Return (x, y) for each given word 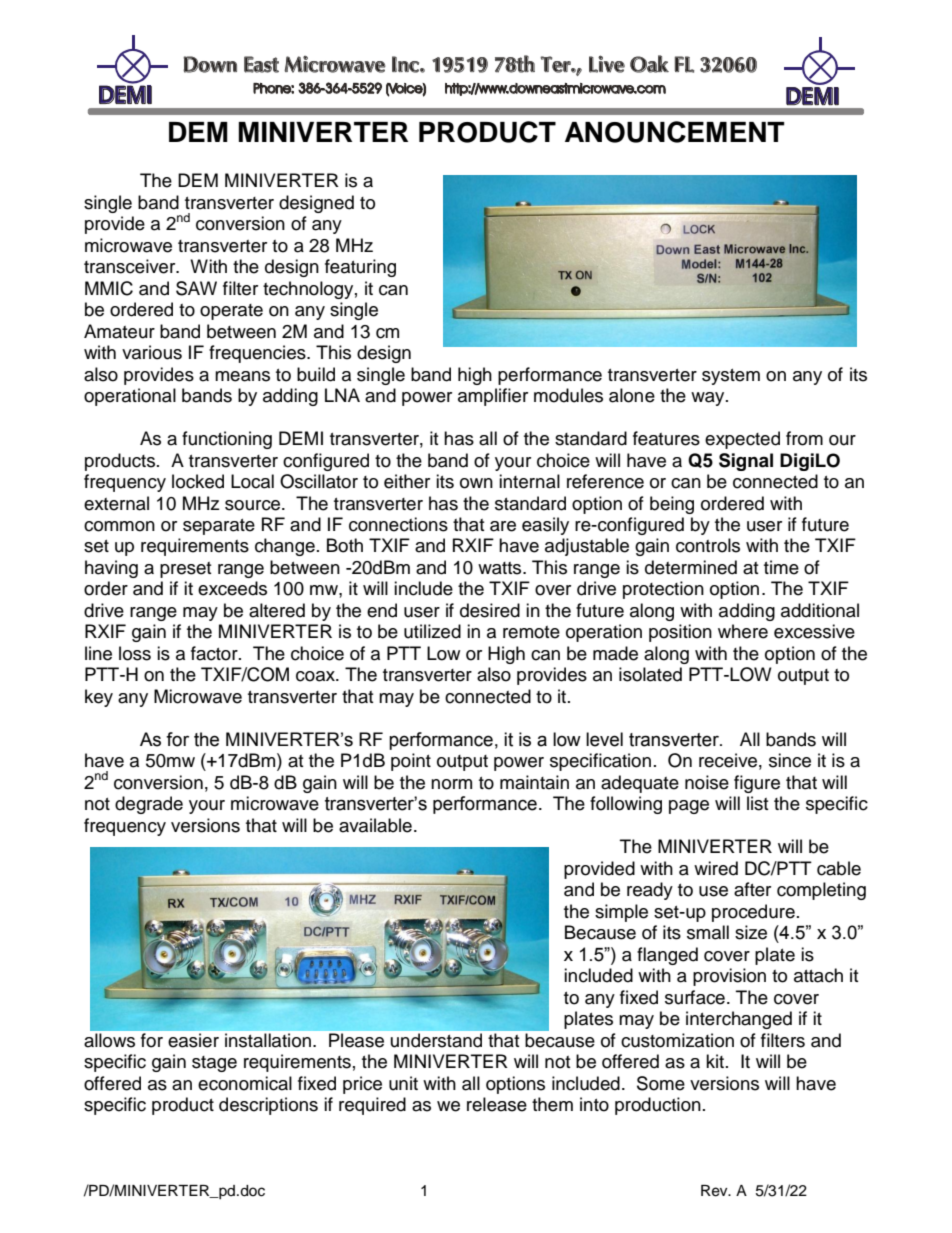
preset (185, 570)
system (731, 377)
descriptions (268, 1106)
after (752, 889)
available (375, 825)
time (781, 567)
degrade (149, 805)
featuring (360, 268)
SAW (196, 288)
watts (501, 568)
